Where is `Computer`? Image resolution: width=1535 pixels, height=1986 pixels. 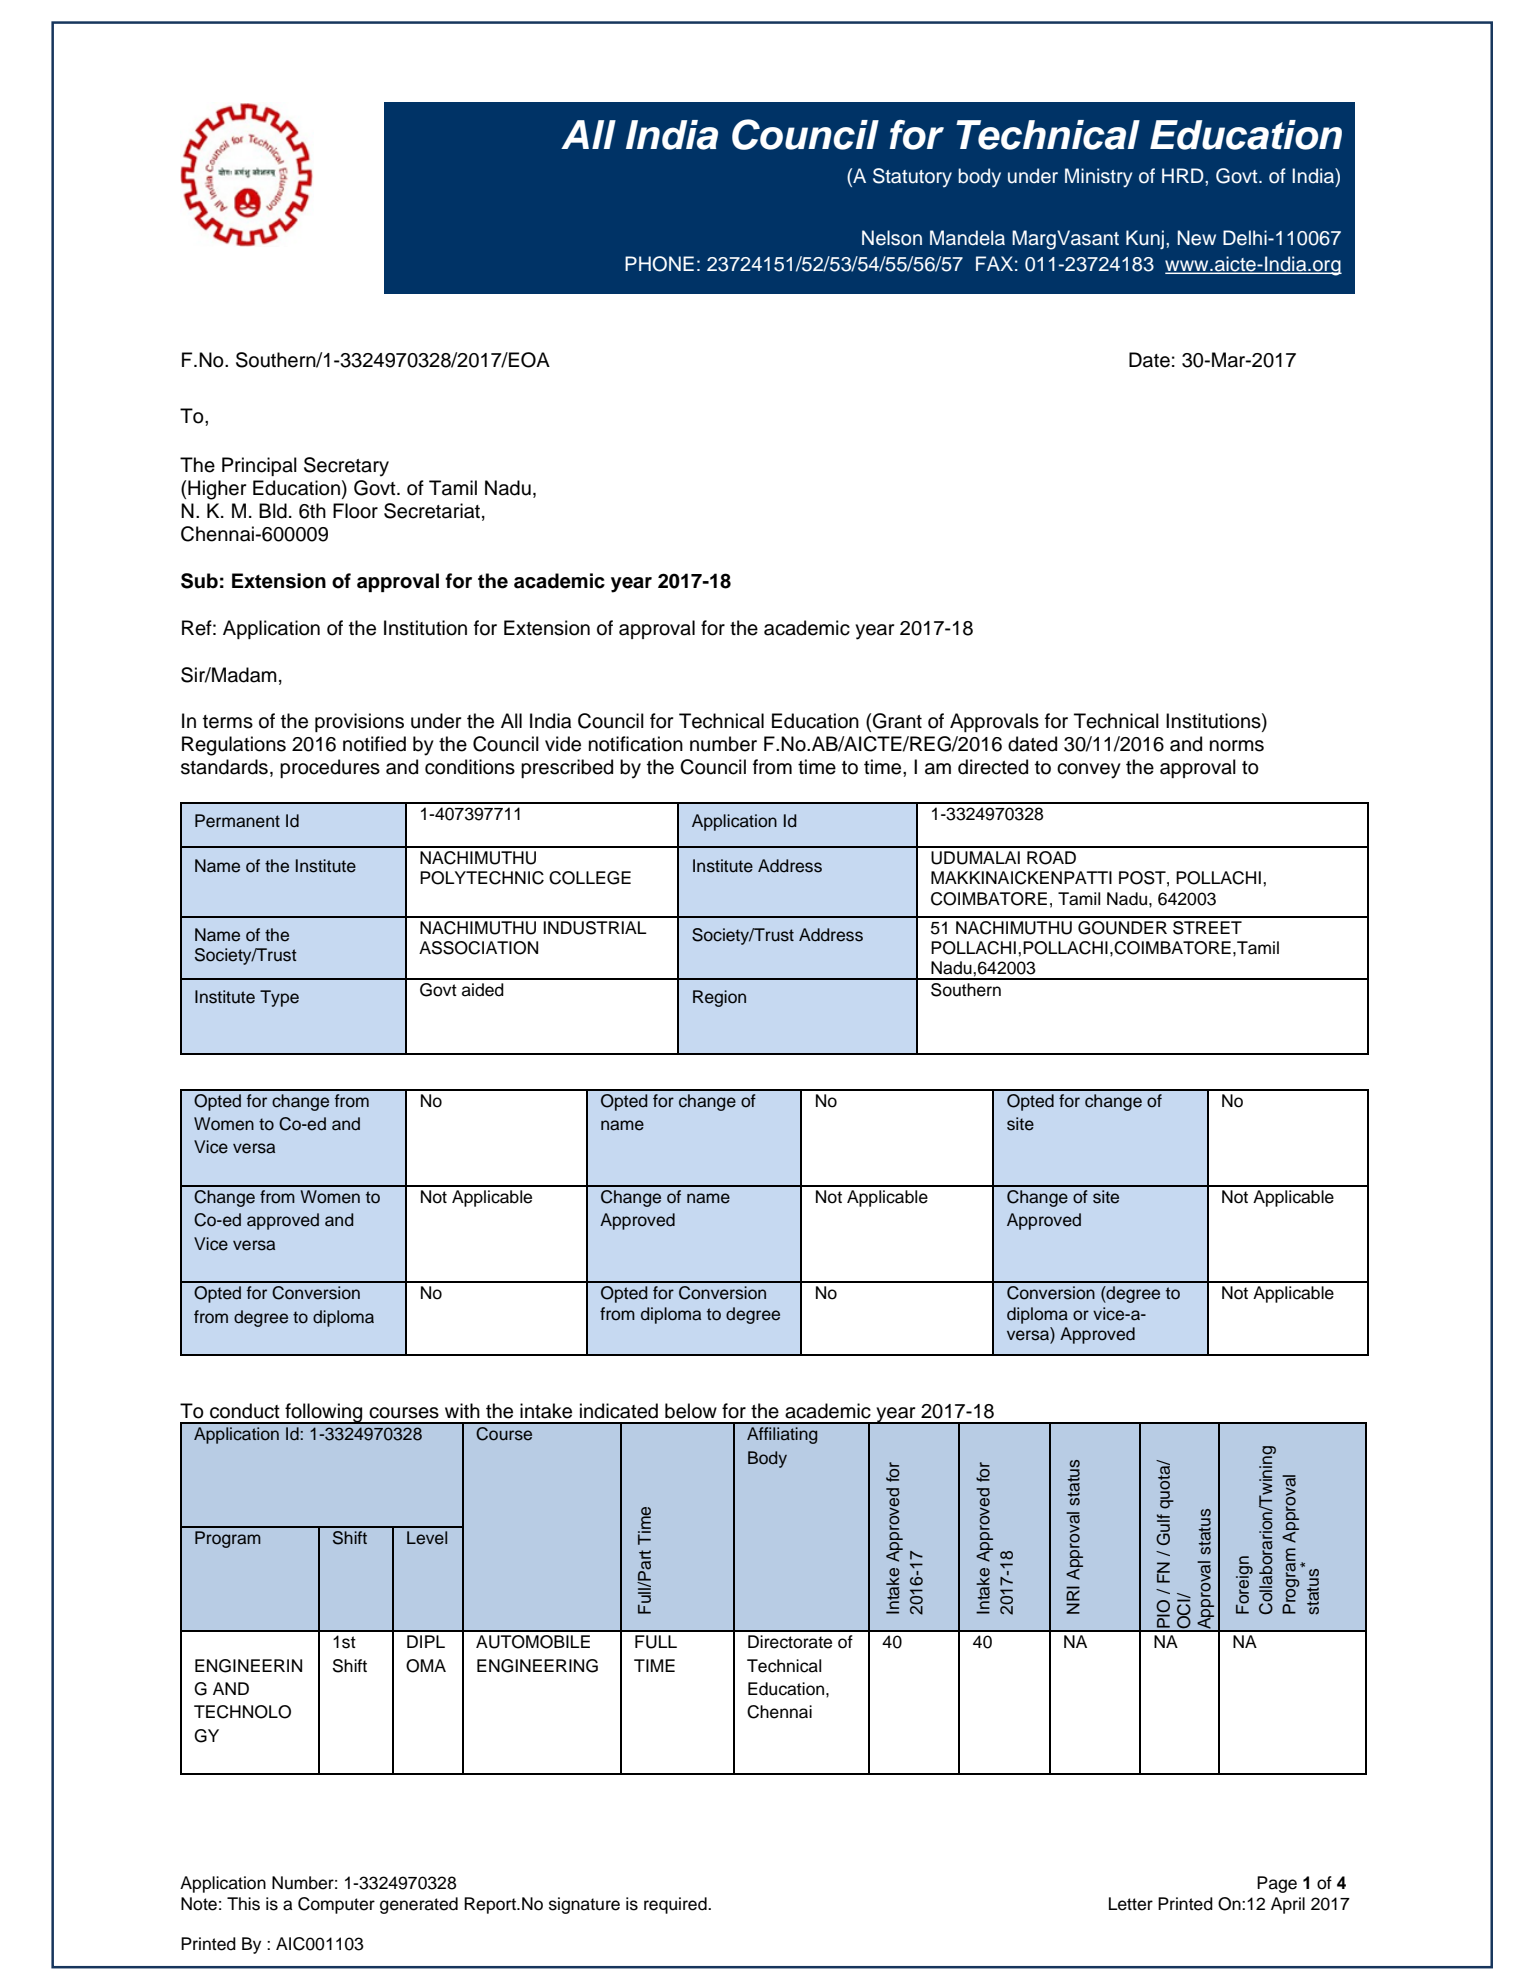
Computer is located at coordinates (336, 1905).
